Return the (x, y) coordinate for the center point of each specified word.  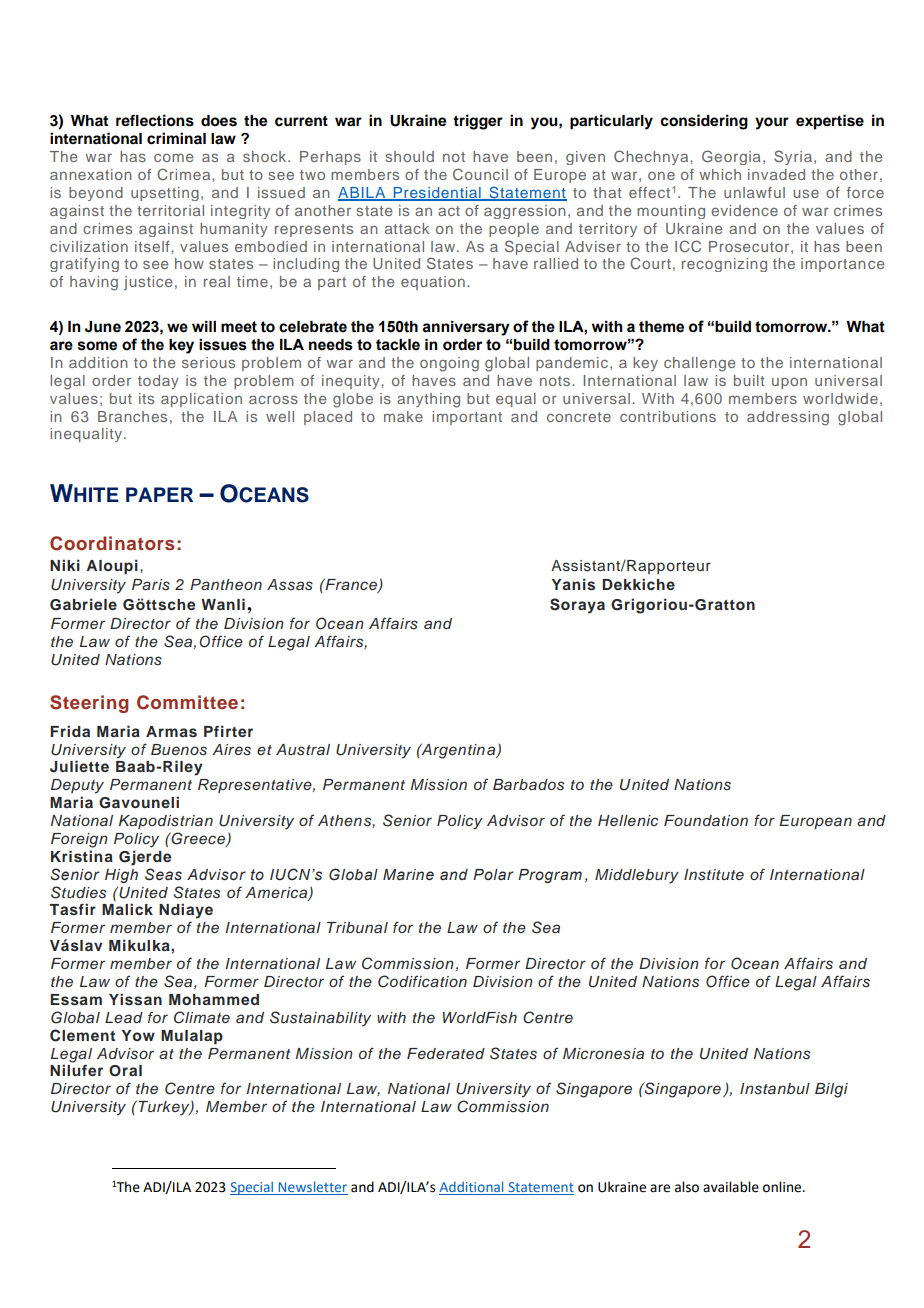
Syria (794, 157)
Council (480, 174)
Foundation (706, 820)
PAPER (159, 494)
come (173, 157)
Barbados (528, 785)
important (467, 418)
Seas (163, 874)
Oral (125, 1071)
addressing (788, 418)
